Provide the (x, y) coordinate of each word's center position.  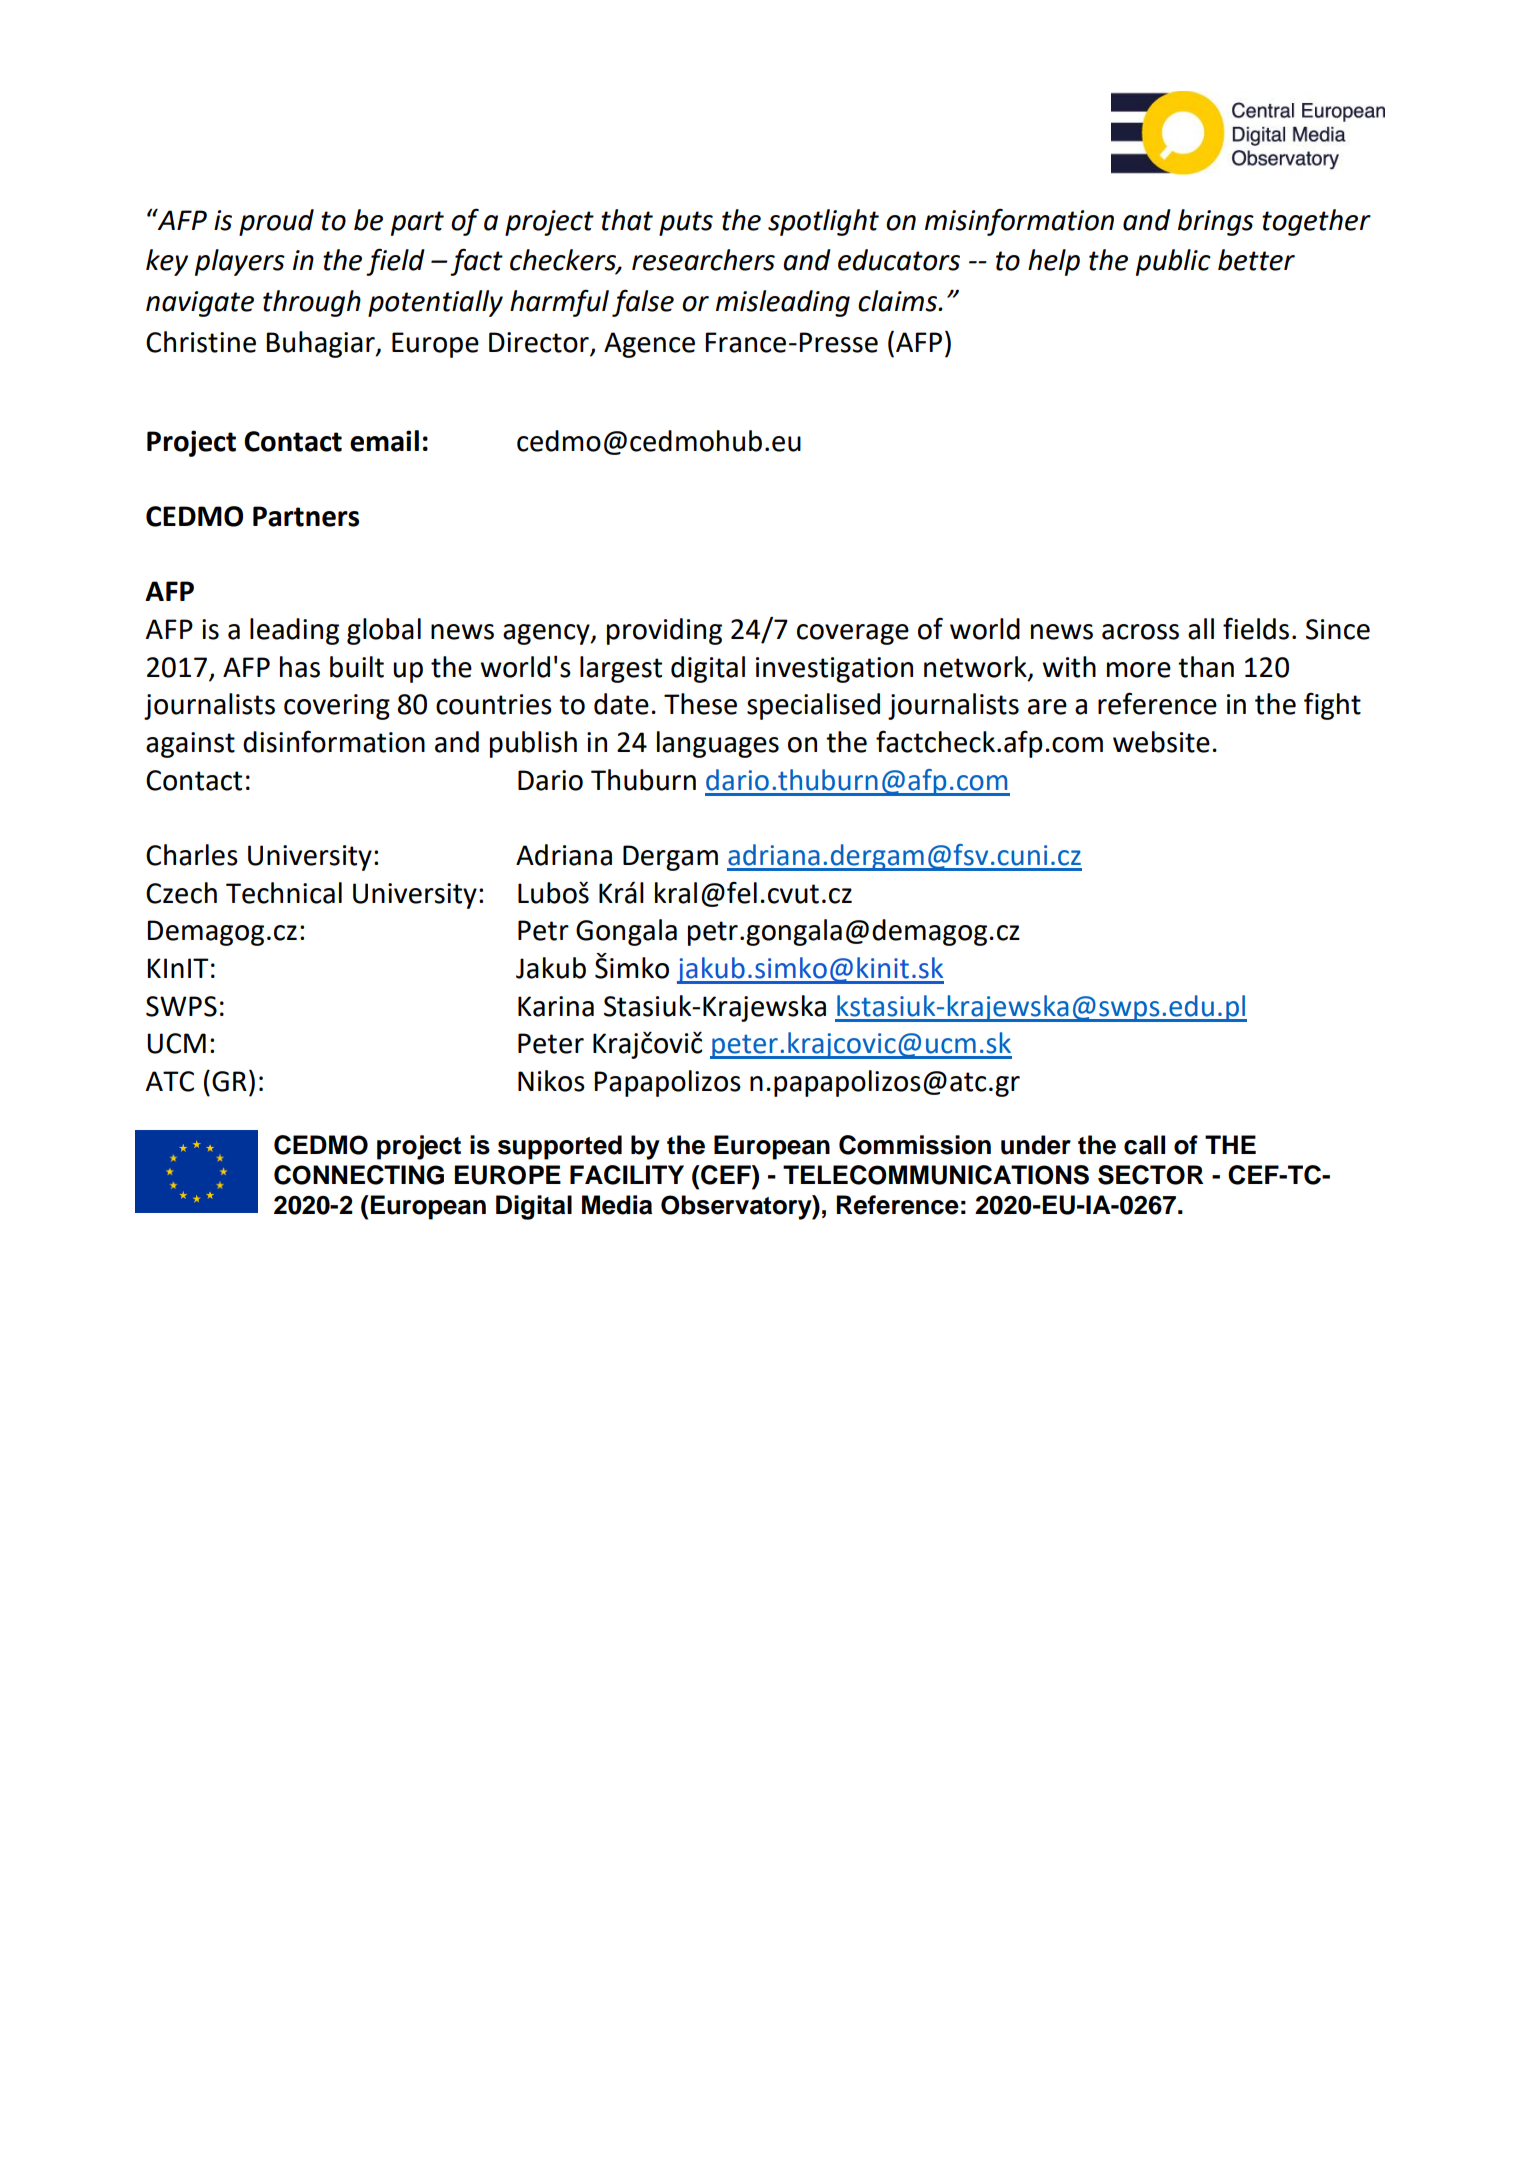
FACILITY (627, 1175)
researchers (703, 260)
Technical (284, 893)
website (1161, 742)
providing (664, 631)
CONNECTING (359, 1175)
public (1173, 262)
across (1140, 632)
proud (276, 222)
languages (718, 744)
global (384, 631)
